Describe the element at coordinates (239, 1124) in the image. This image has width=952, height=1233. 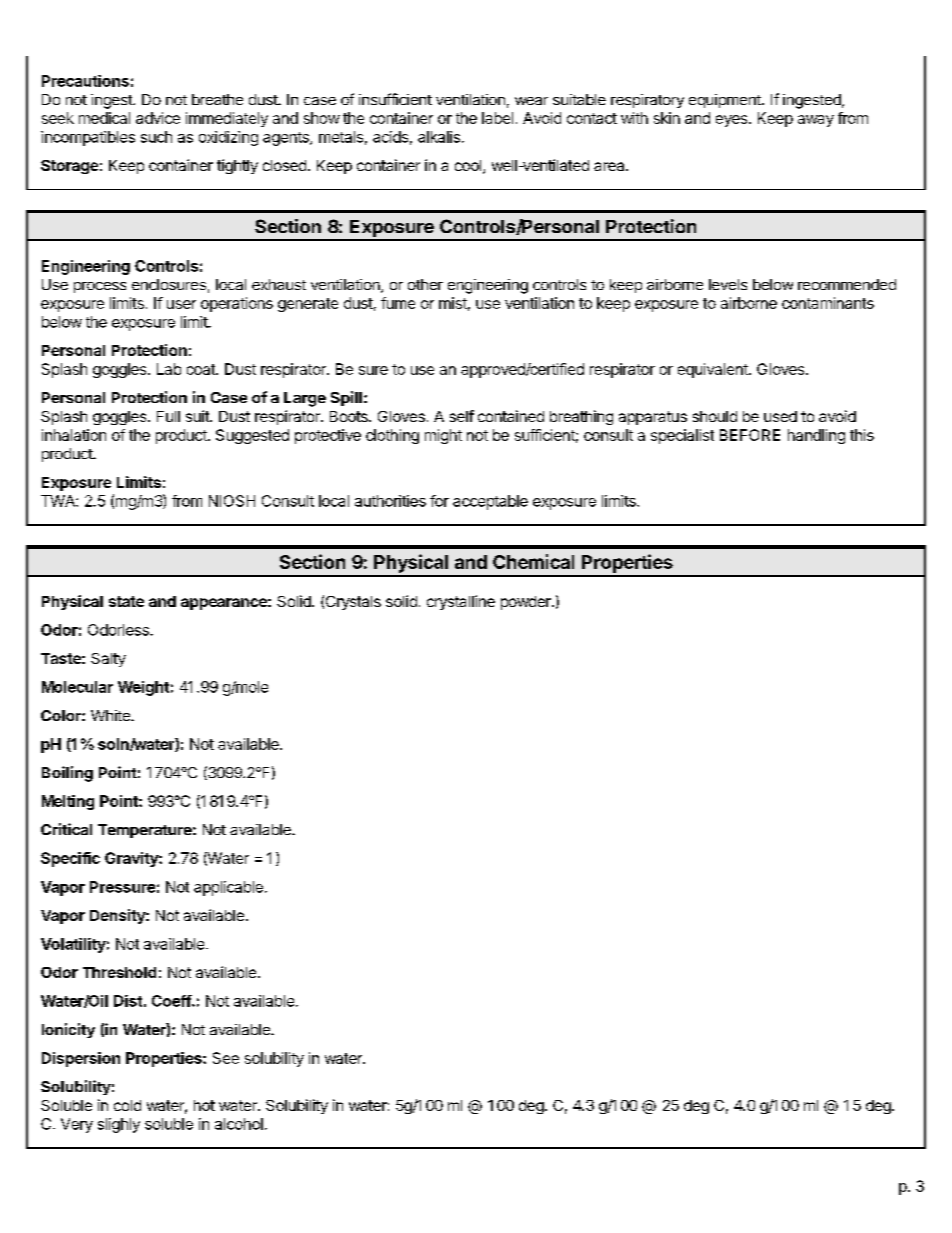
I see `alcohol` at that location.
